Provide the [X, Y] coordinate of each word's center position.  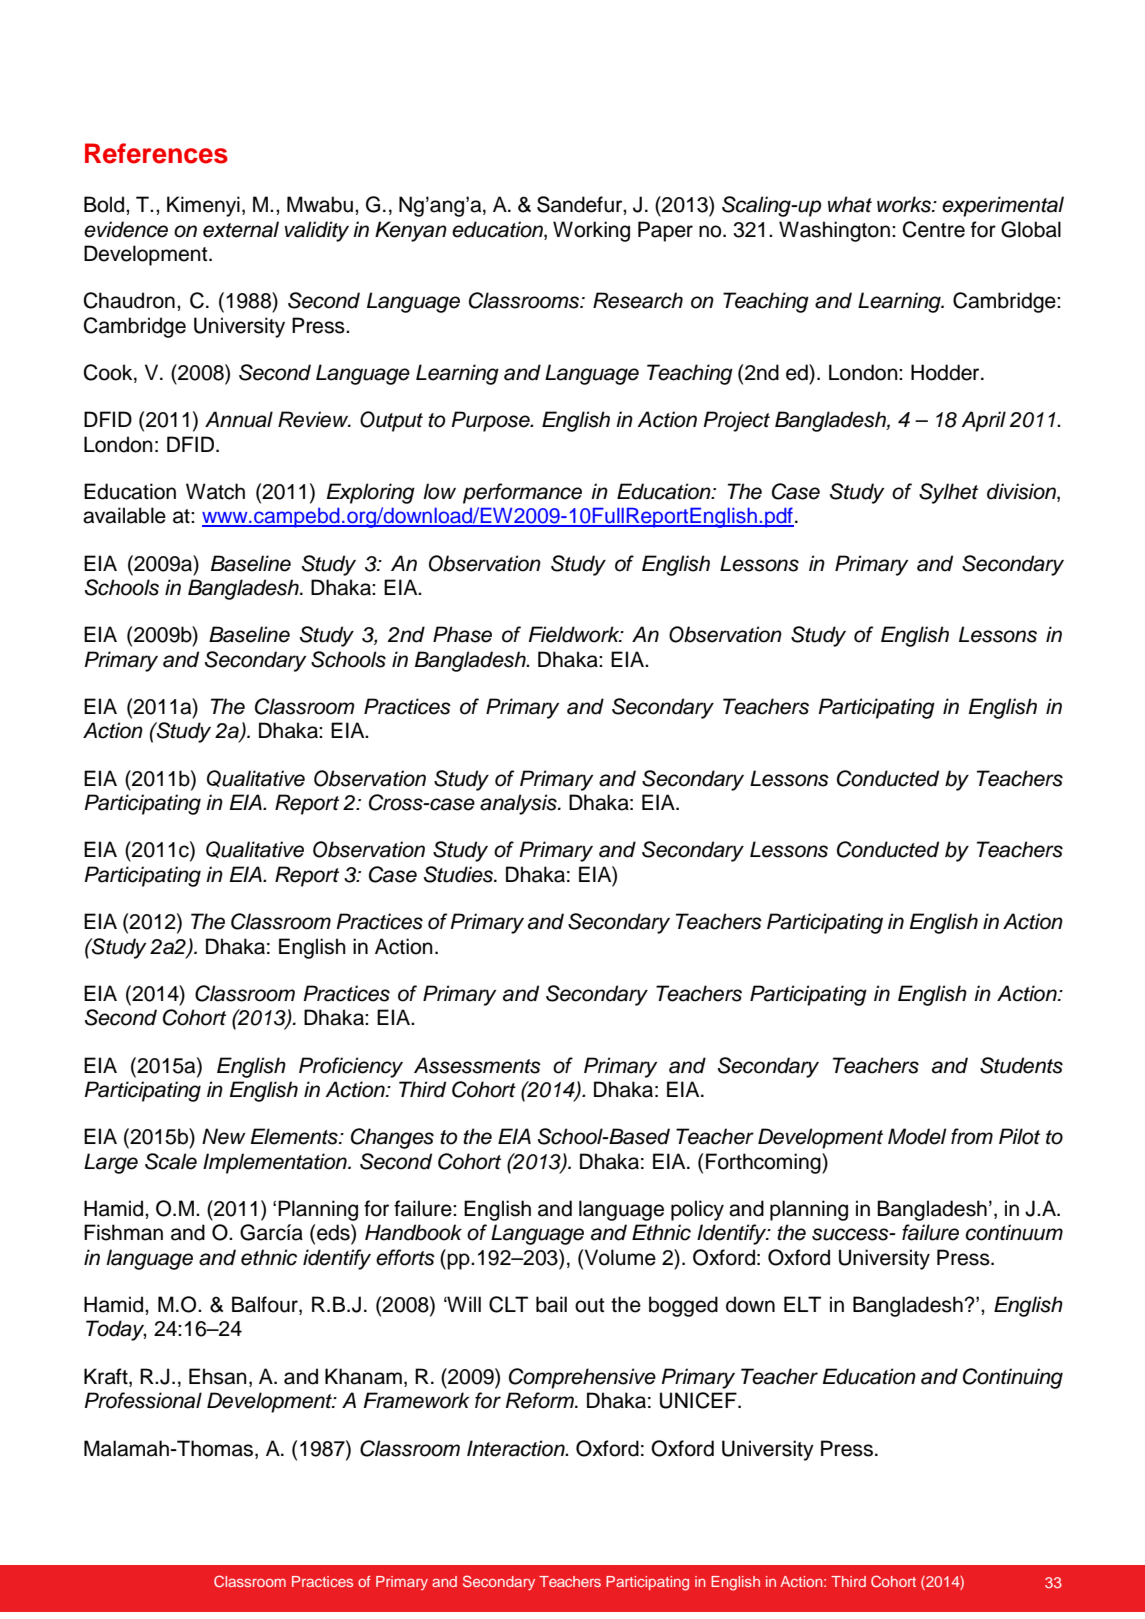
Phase [462, 634]
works [905, 204]
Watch [215, 491]
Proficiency [351, 1067]
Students [1021, 1065]
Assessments [477, 1065]
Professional [143, 1400]
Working [591, 231]
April [983, 421]
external [241, 229]
